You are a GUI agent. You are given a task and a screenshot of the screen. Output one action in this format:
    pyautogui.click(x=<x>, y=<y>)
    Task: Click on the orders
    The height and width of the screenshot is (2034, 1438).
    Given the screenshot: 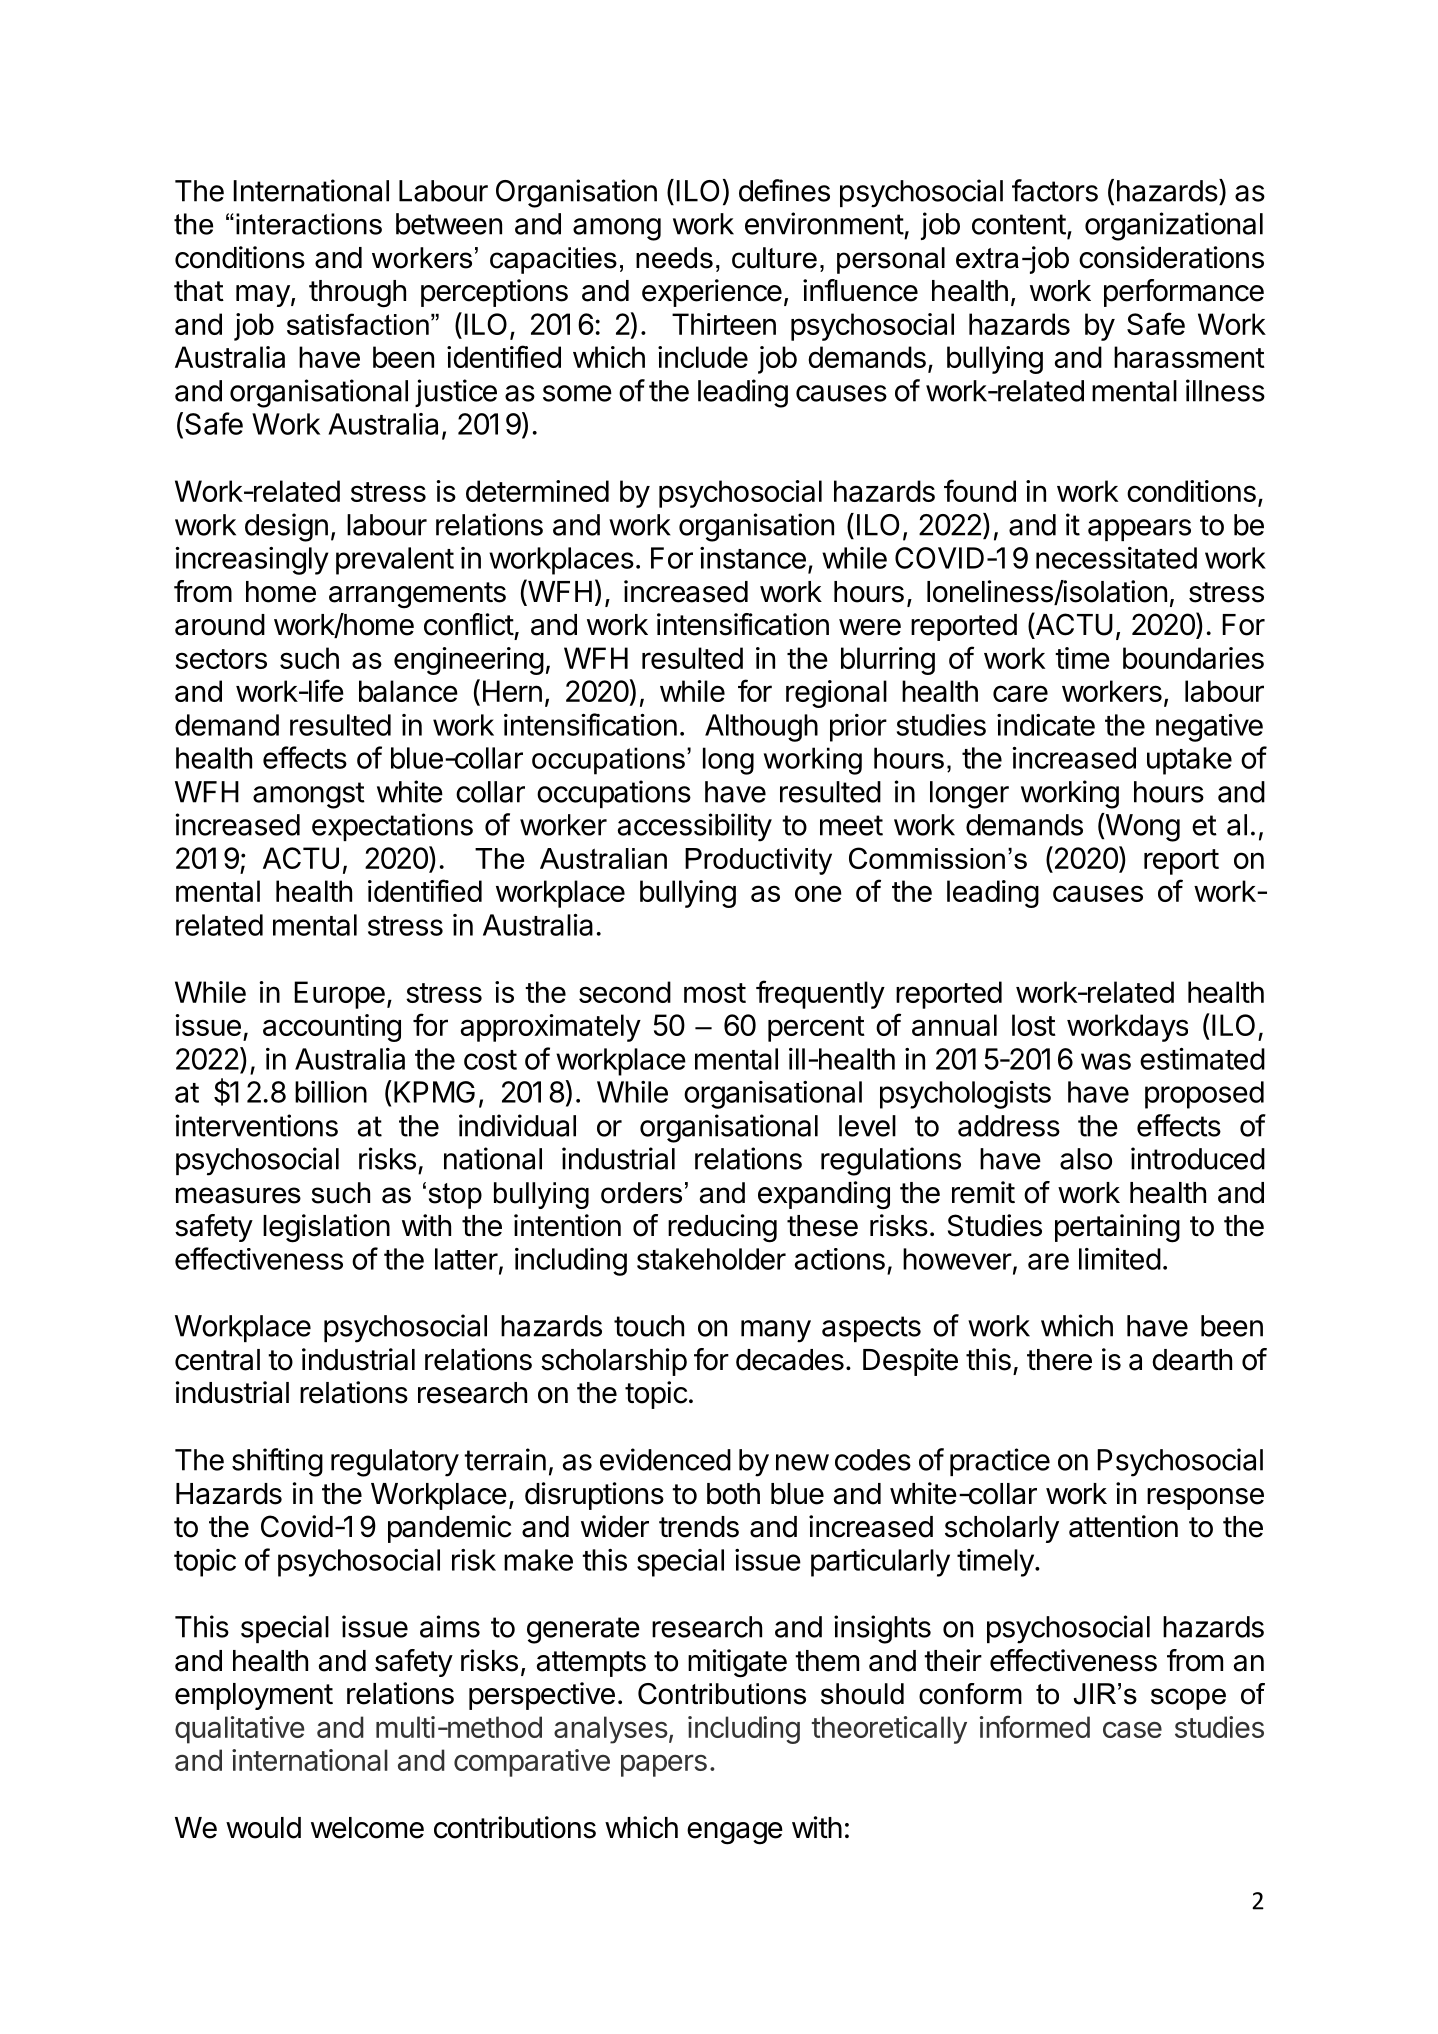 What is the action you would take?
    pyautogui.click(x=641, y=1193)
